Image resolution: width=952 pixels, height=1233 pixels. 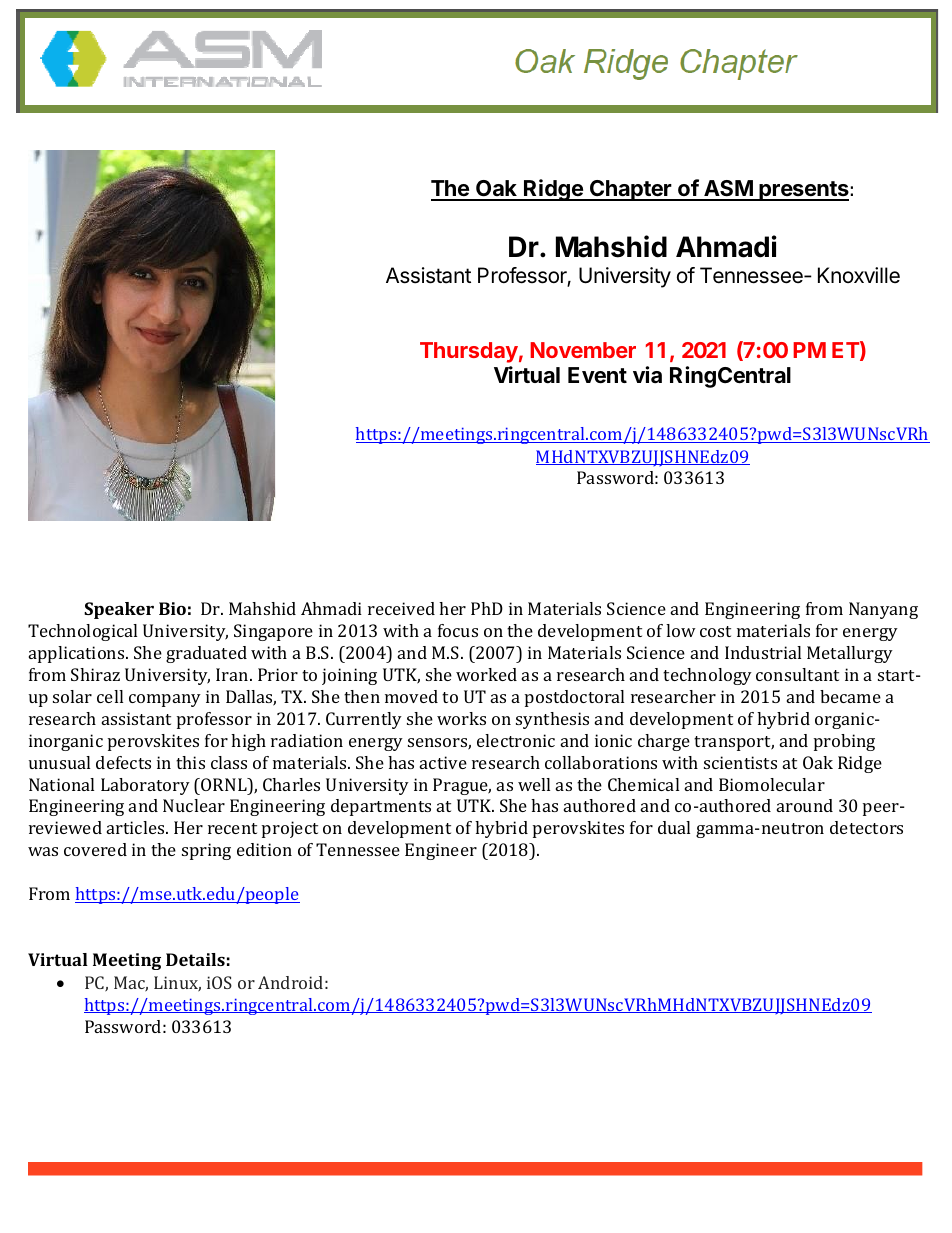 I want to click on presents, so click(x=803, y=191).
